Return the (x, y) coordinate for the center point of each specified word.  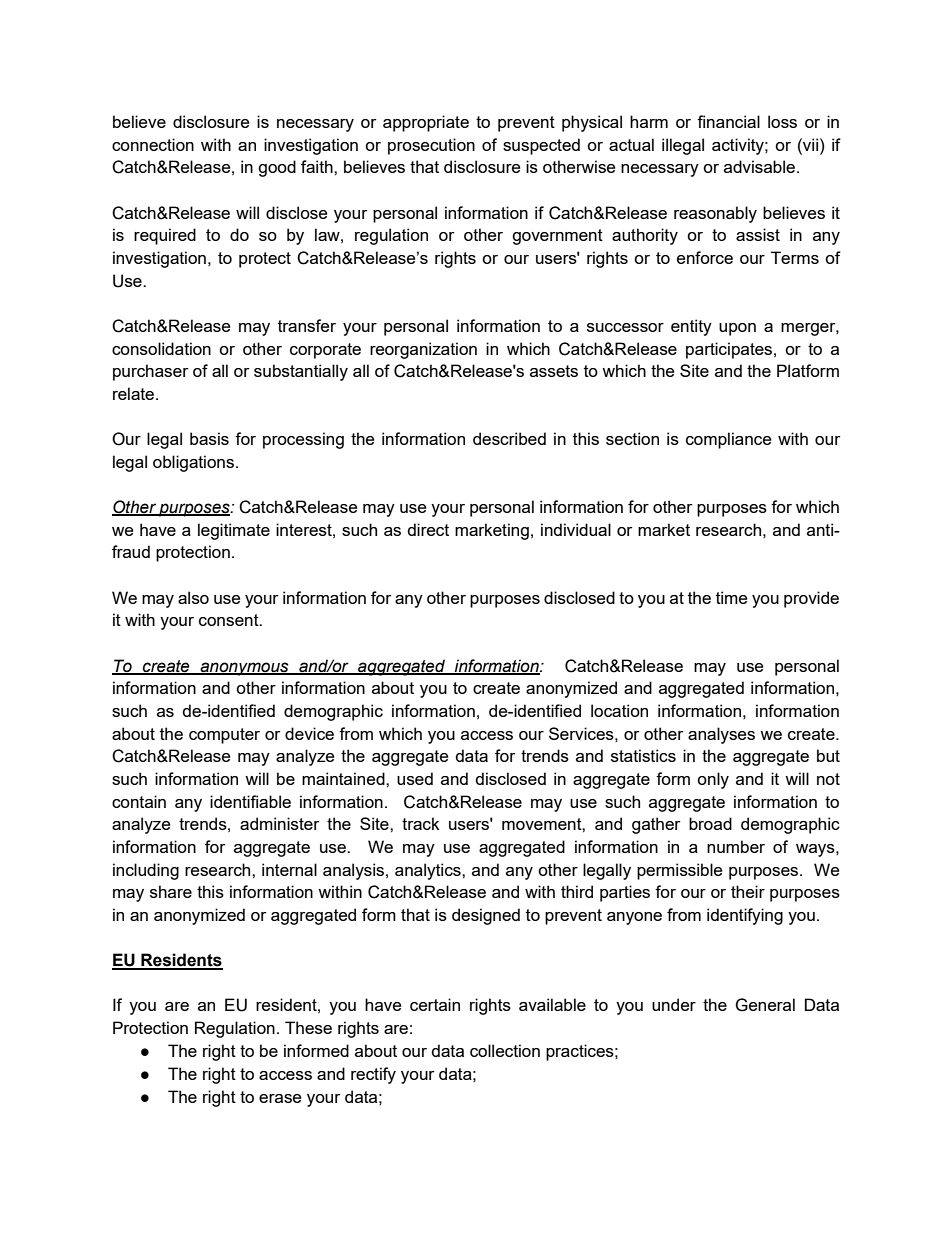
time (731, 597)
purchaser (150, 372)
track (421, 823)
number (736, 846)
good (277, 168)
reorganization (423, 350)
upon (737, 329)
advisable (759, 166)
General (765, 1005)
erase (280, 1098)
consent (230, 620)
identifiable (250, 801)
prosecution (431, 146)
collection (505, 1050)
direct (428, 529)
